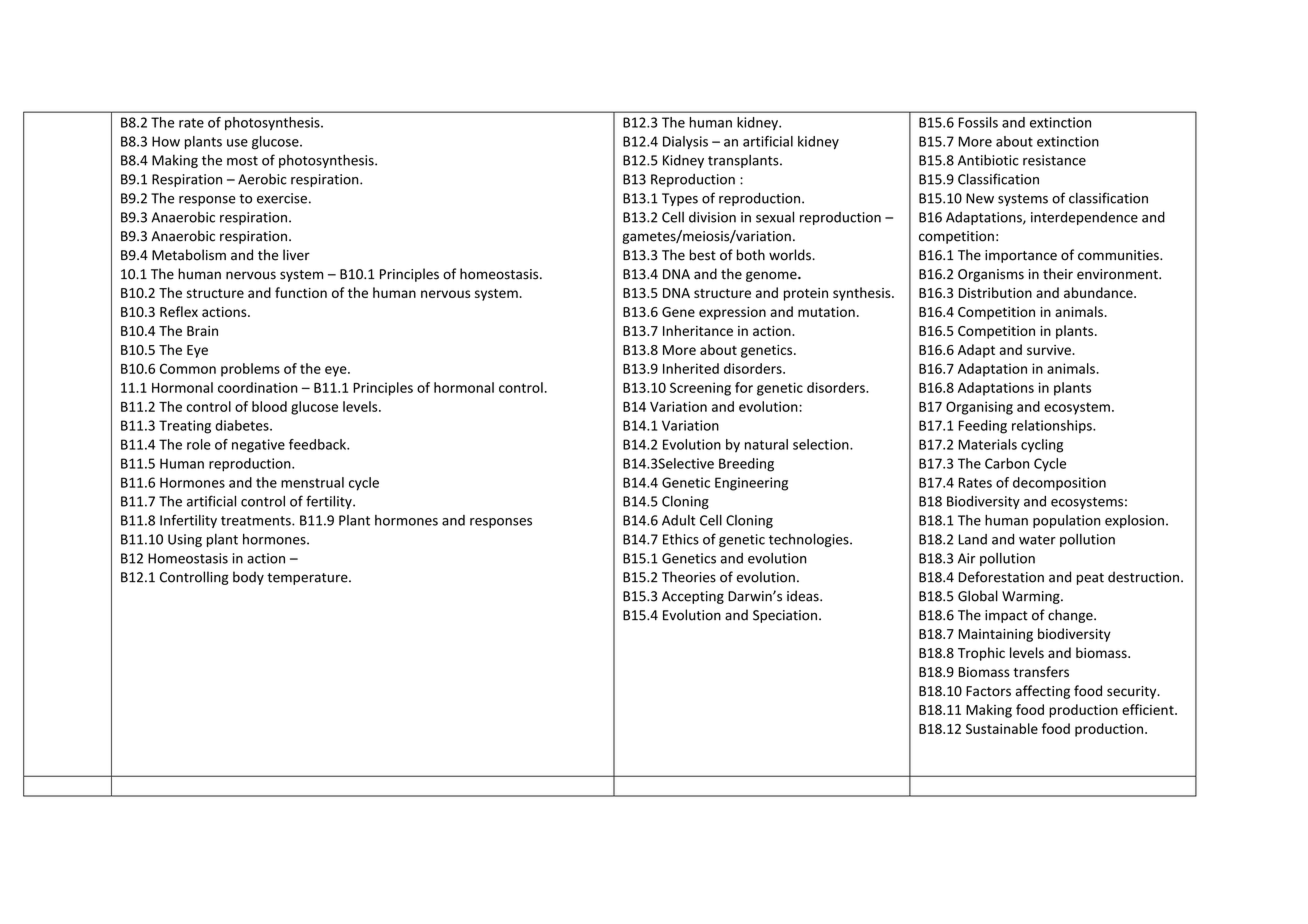 This document has height=924, width=1308. I want to click on Dialysis, so click(685, 142).
